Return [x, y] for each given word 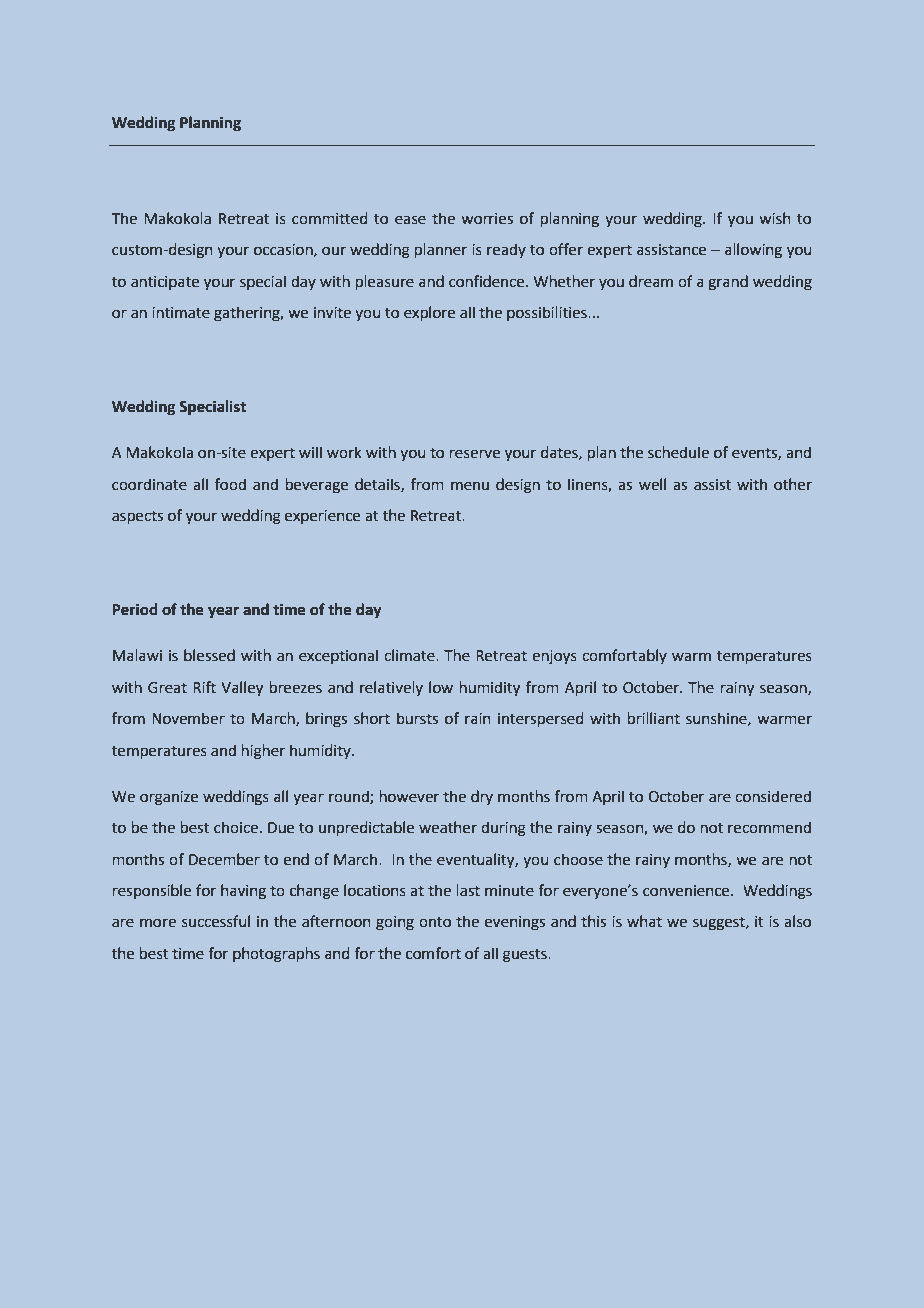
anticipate [165, 283]
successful [216, 921]
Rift [204, 687]
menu [470, 486]
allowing [753, 250]
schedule [678, 452]
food [230, 484]
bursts [417, 718]
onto [435, 922]
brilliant [654, 718]
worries [487, 219]
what [644, 921]
